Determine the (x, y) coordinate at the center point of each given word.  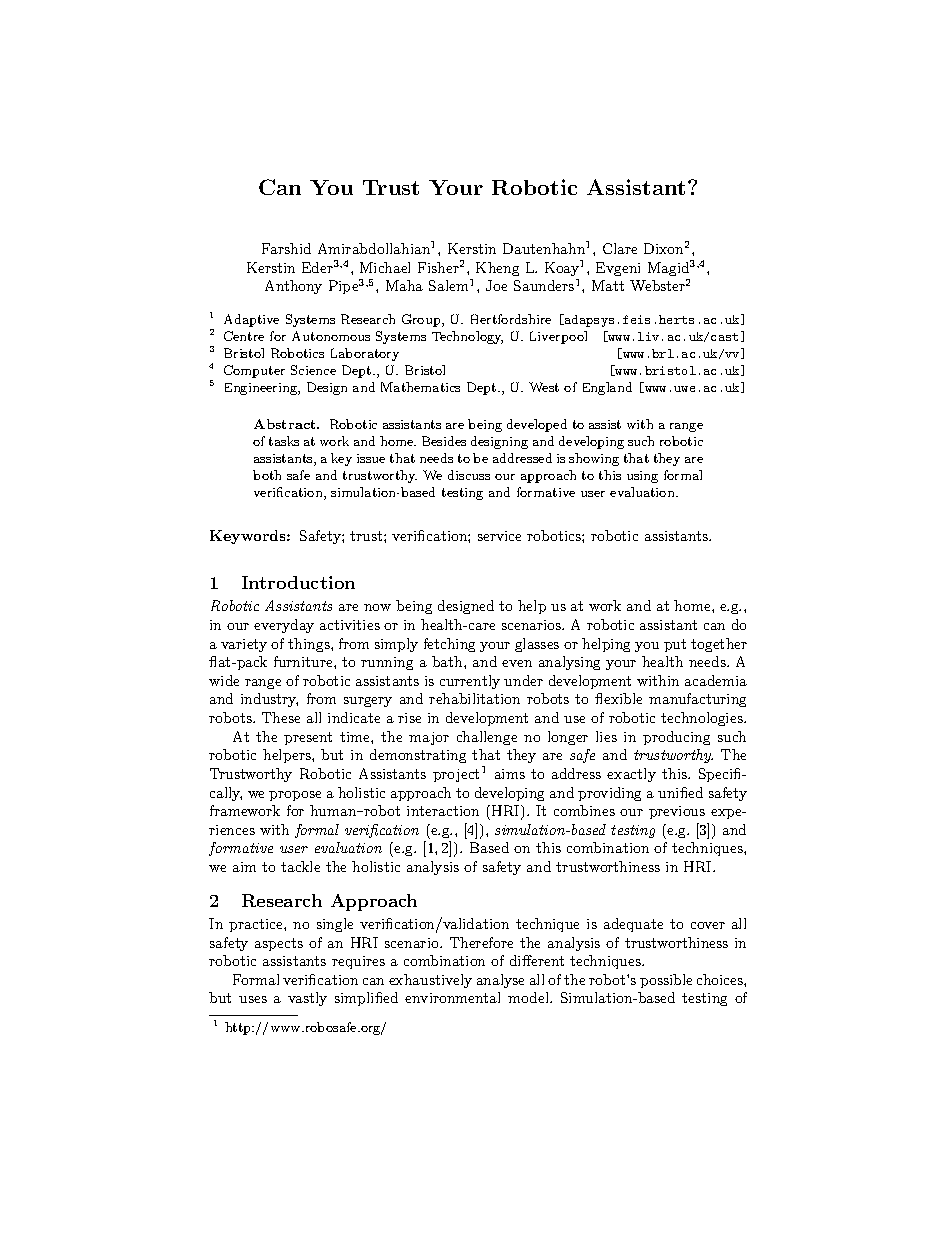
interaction (443, 811)
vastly (307, 999)
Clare (620, 248)
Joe (496, 285)
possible (666, 981)
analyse (500, 981)
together (719, 645)
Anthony (293, 287)
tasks (284, 441)
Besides (444, 441)
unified (680, 792)
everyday (284, 626)
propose (295, 796)
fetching (449, 645)
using (642, 477)
